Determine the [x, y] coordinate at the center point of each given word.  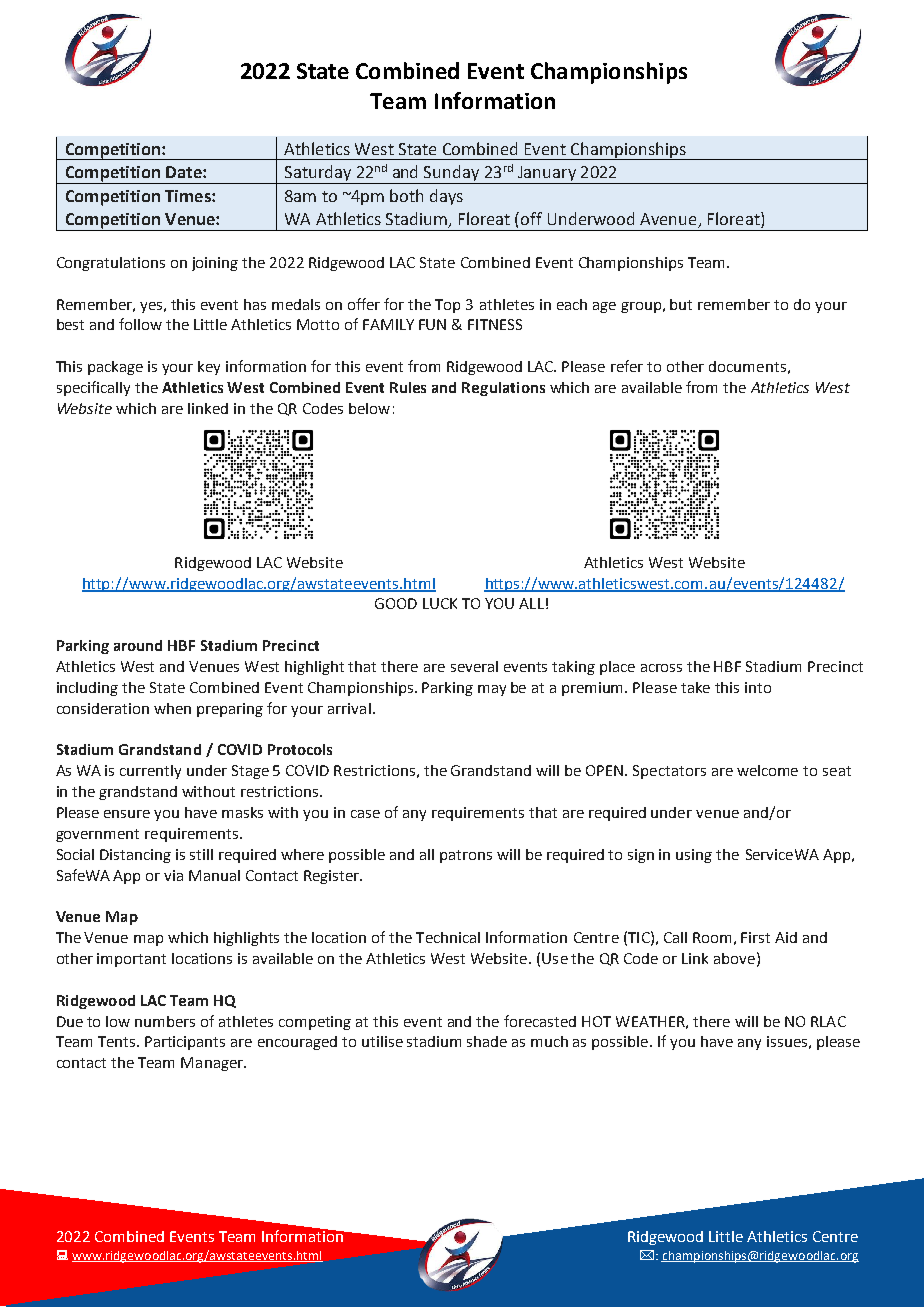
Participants [185, 1043]
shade [487, 1041]
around [138, 645]
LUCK [440, 603]
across [661, 668]
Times [189, 196]
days [446, 197]
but [681, 304]
